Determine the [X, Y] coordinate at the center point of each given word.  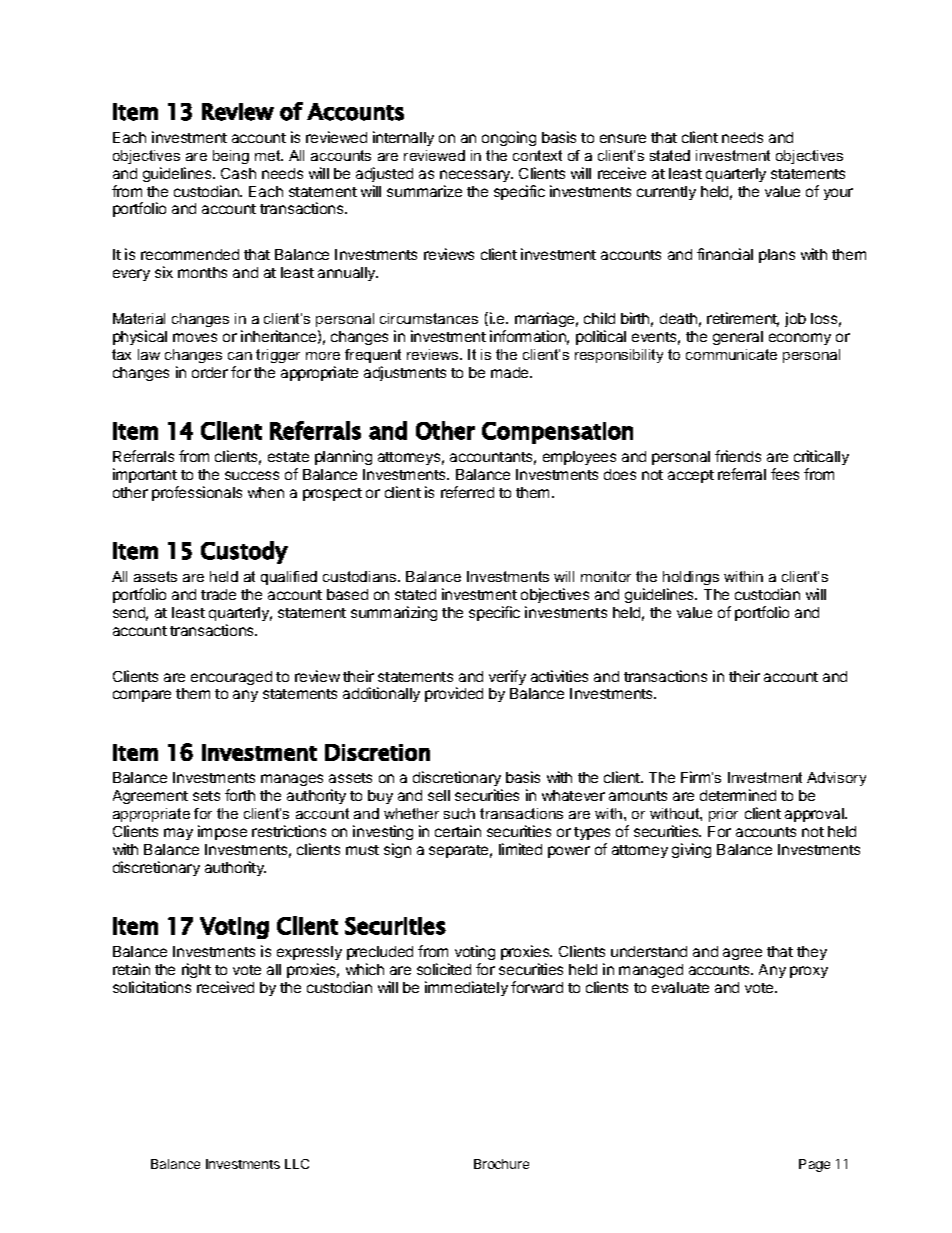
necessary [476, 176]
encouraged [231, 678]
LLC [297, 1164]
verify [507, 677]
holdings [691, 578]
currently [666, 193]
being [231, 157]
